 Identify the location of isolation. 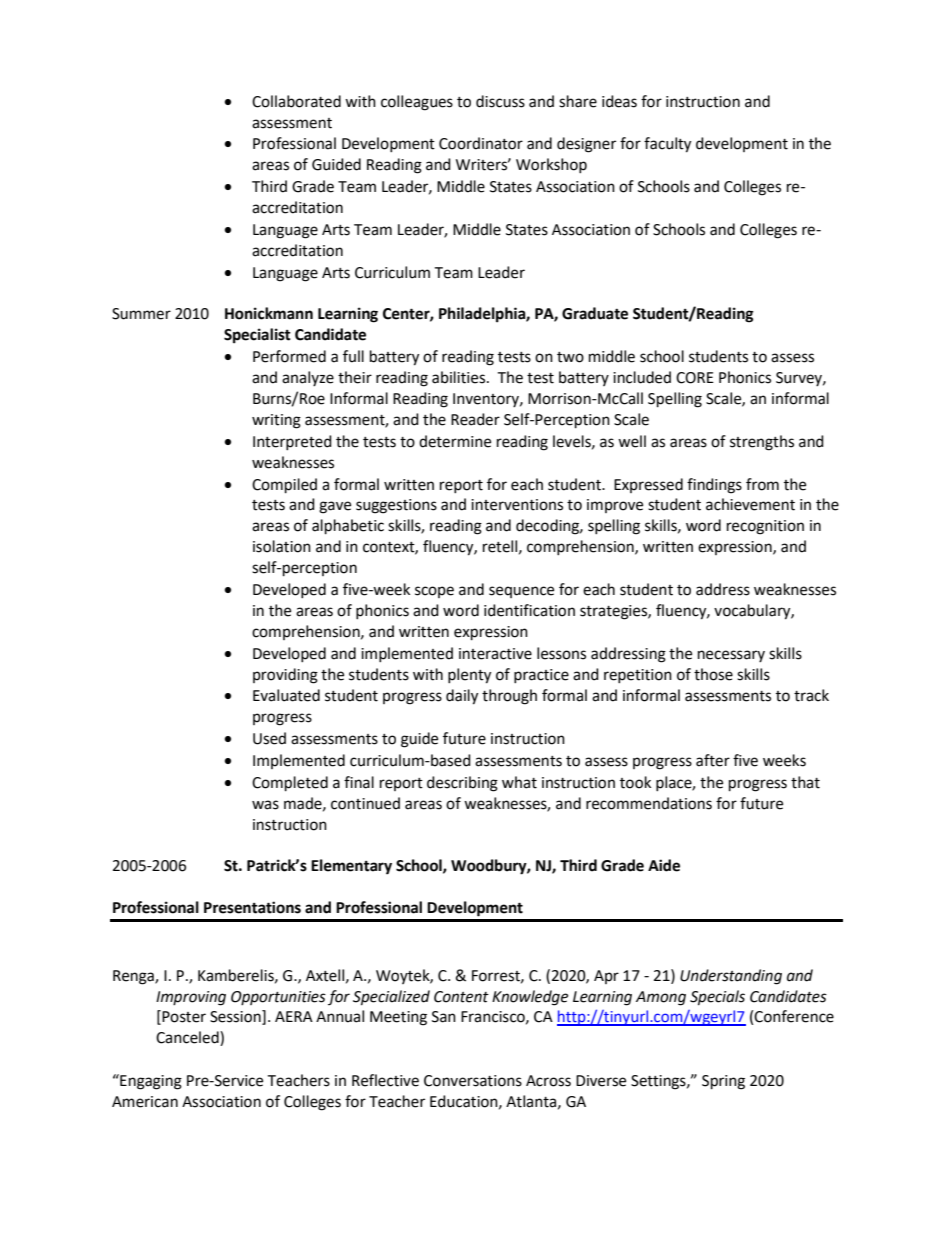
(282, 546).
